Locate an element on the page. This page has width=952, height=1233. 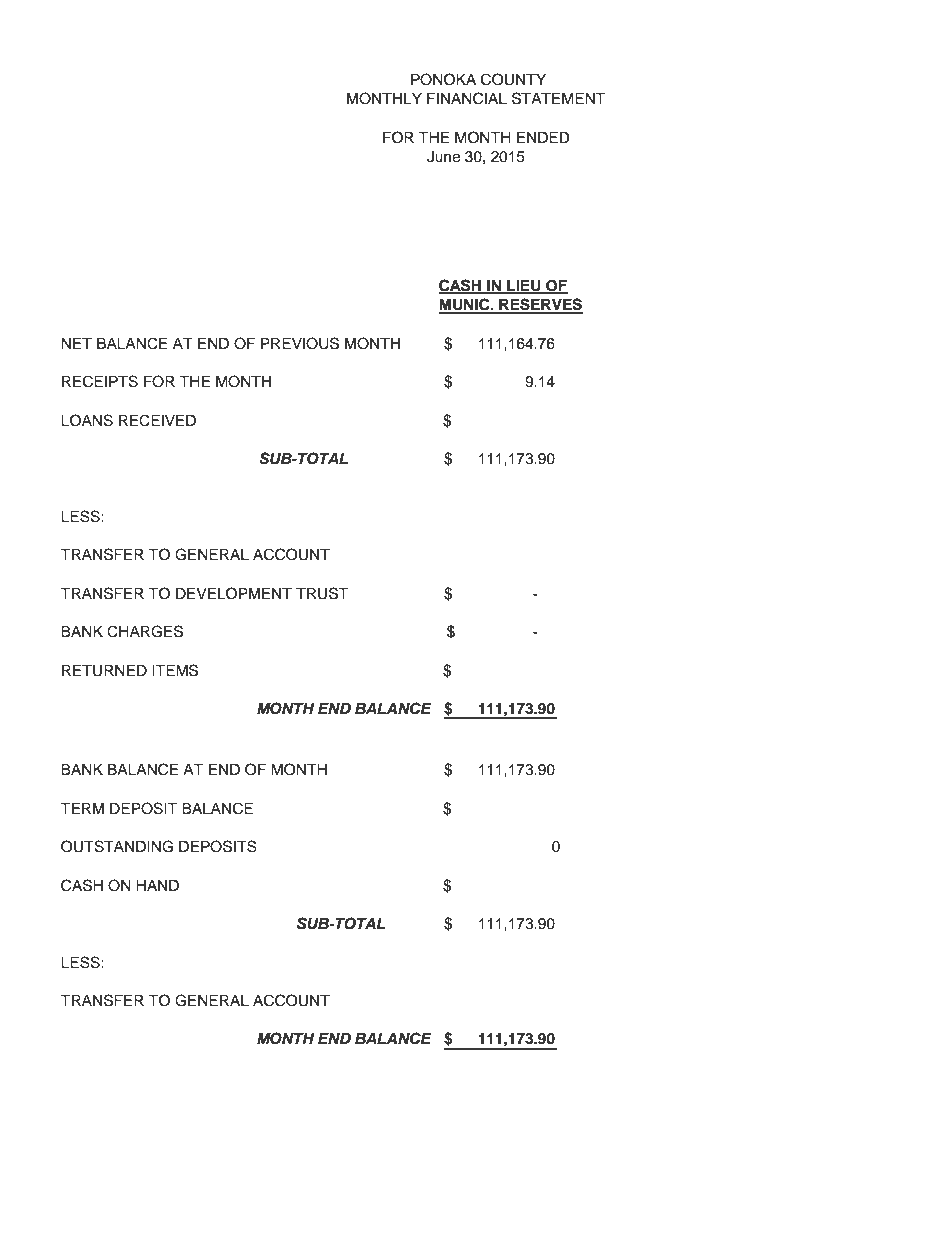
June is located at coordinates (443, 157).
